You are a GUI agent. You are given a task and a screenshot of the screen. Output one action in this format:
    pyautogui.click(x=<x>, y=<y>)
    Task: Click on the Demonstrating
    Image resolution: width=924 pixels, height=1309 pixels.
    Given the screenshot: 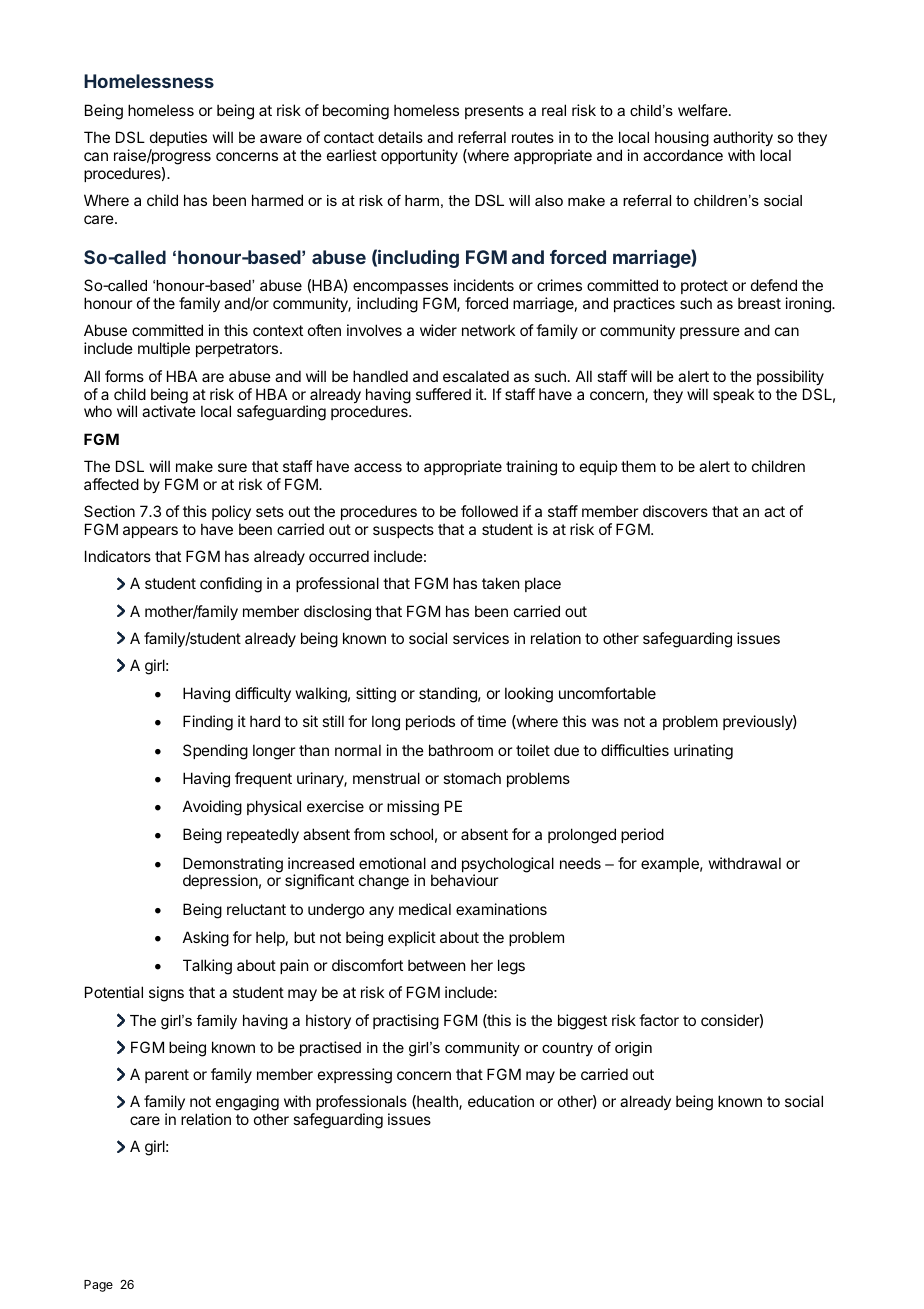 What is the action you would take?
    pyautogui.click(x=233, y=866)
